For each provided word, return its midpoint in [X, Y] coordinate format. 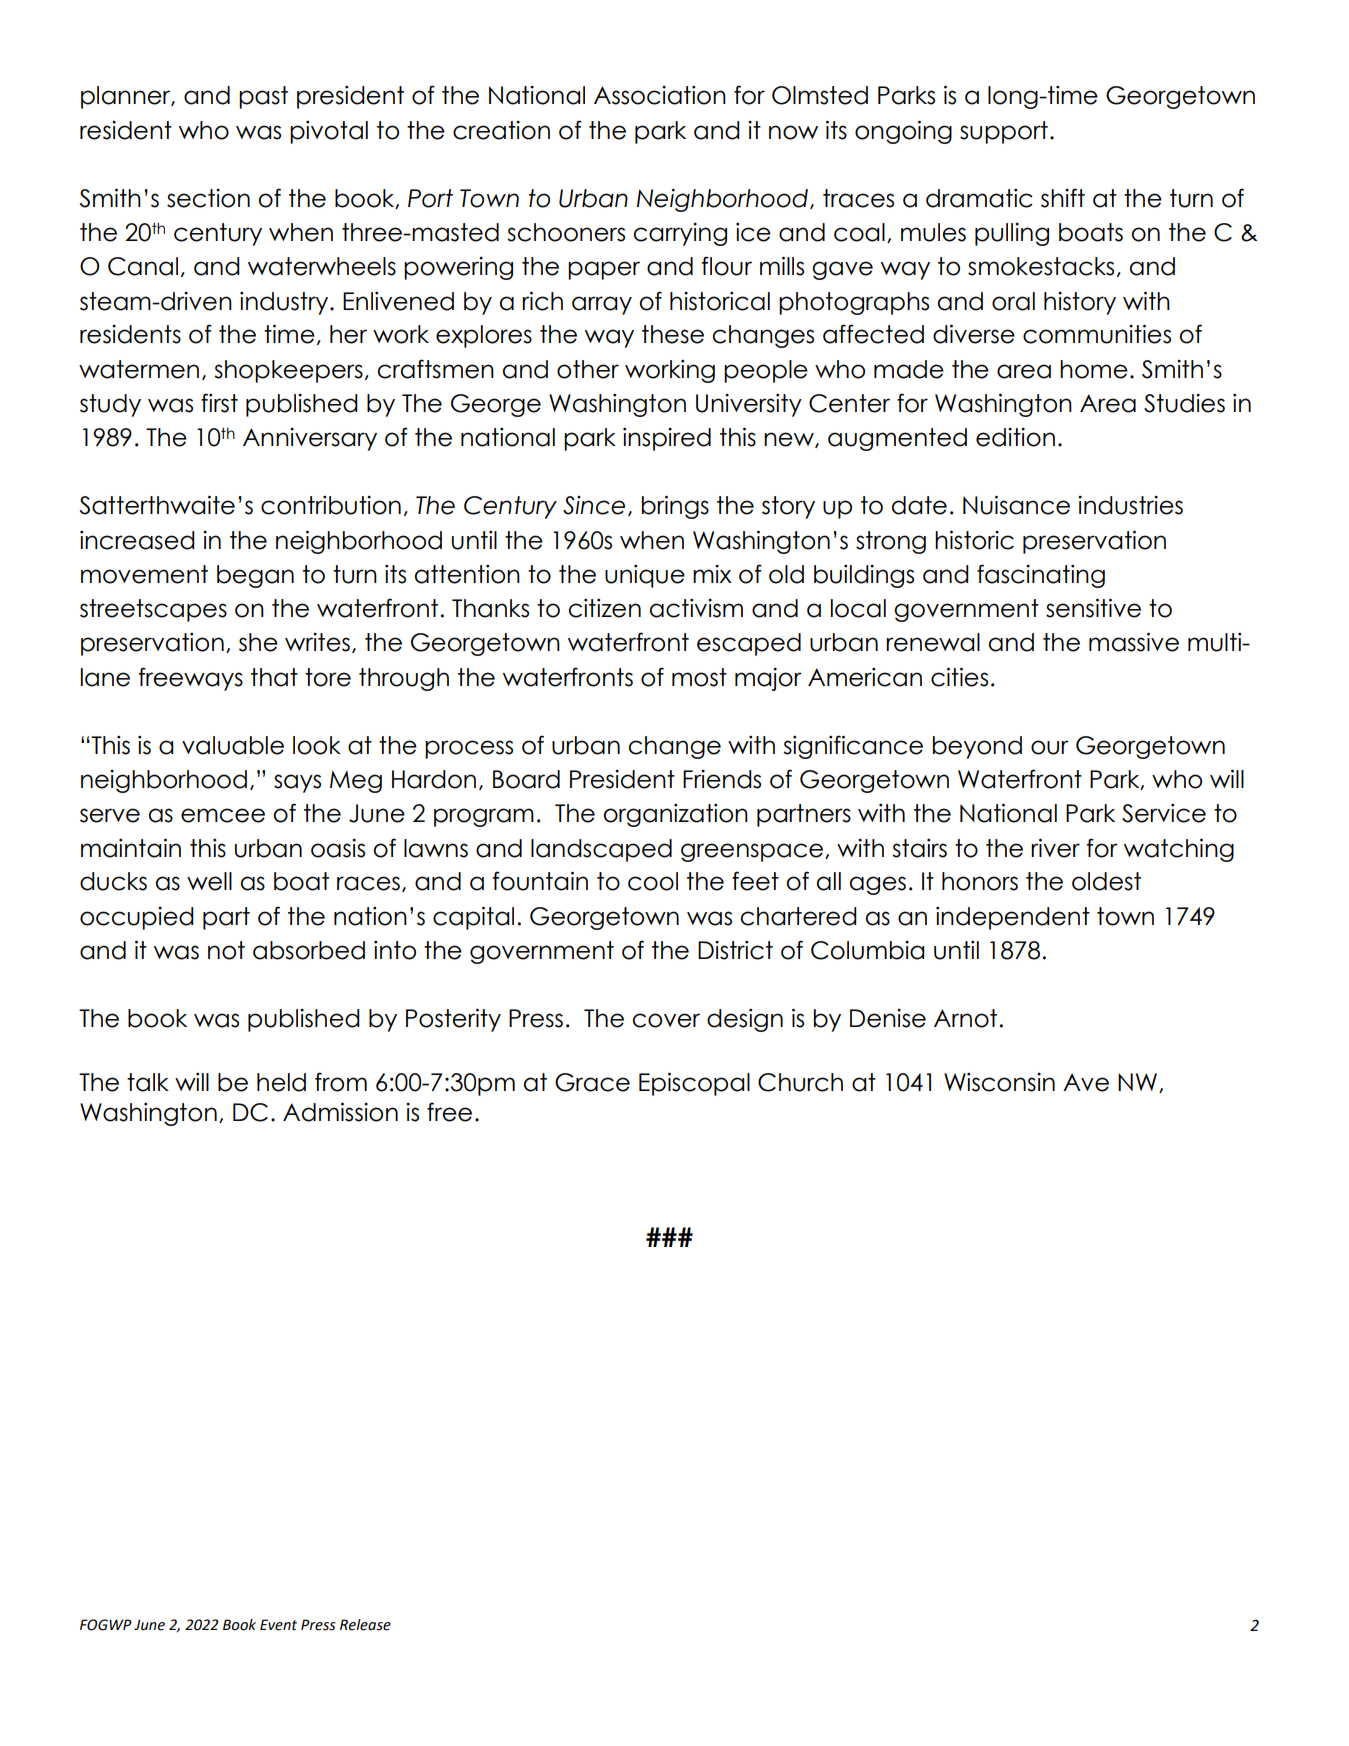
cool [653, 881]
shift [1063, 198]
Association [660, 95]
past [263, 97]
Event [278, 1625]
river [1055, 848]
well [209, 881]
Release [365, 1625]
